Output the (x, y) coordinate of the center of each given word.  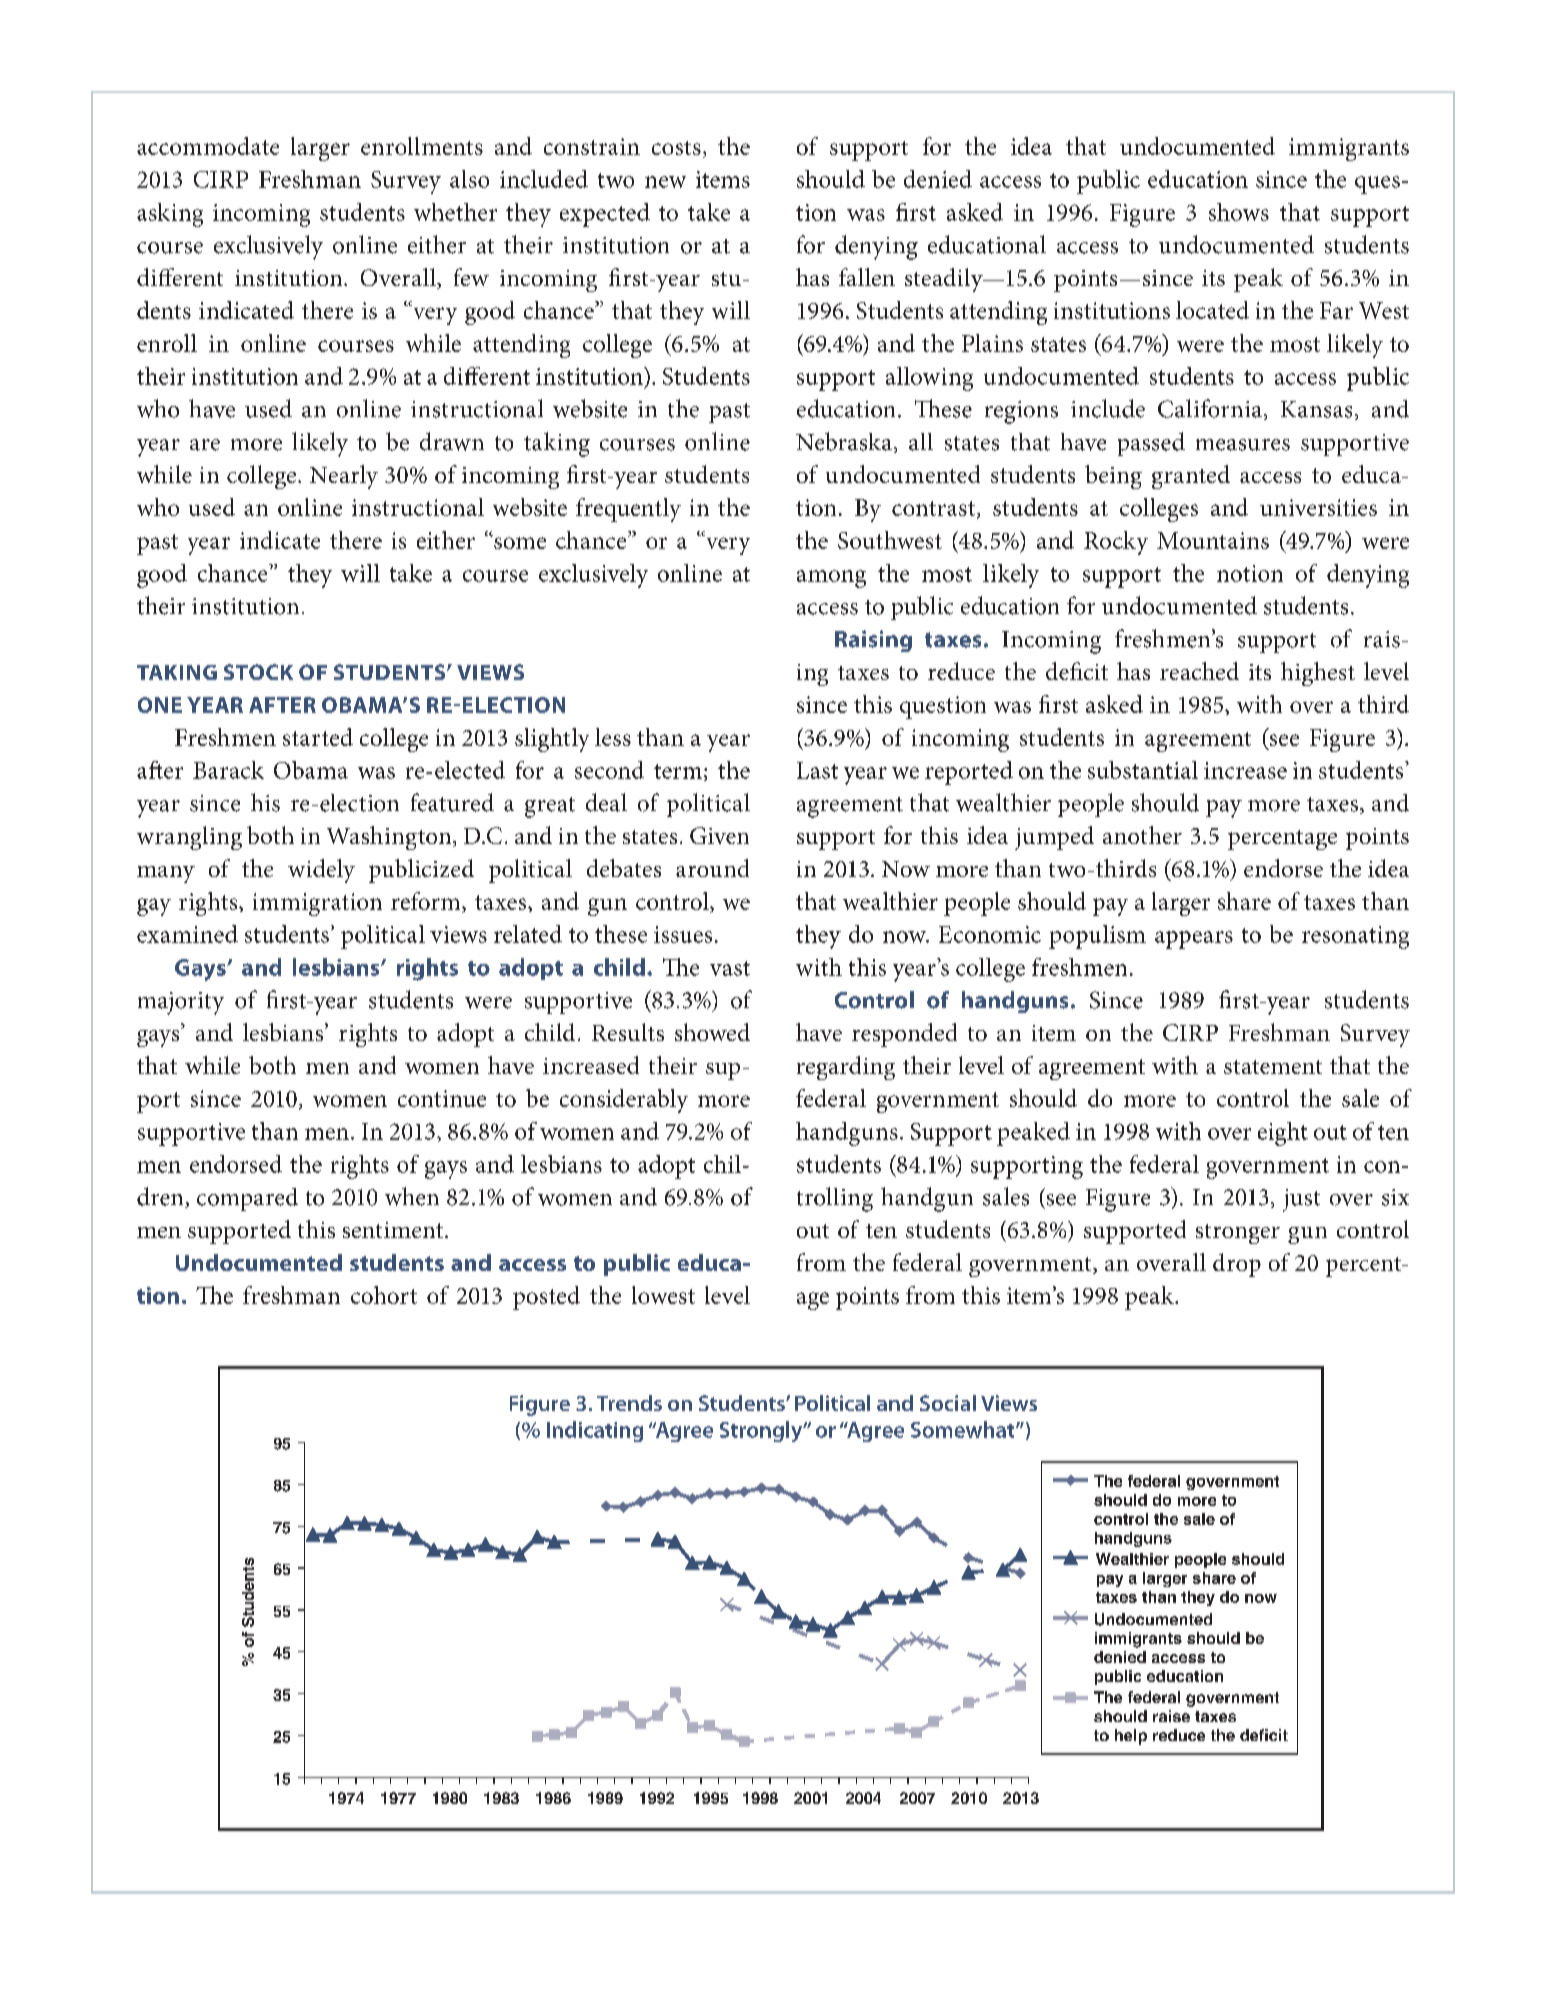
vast (730, 968)
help (1131, 1737)
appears (1194, 940)
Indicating (595, 1431)
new (665, 182)
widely (321, 871)
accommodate (208, 146)
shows (1239, 212)
